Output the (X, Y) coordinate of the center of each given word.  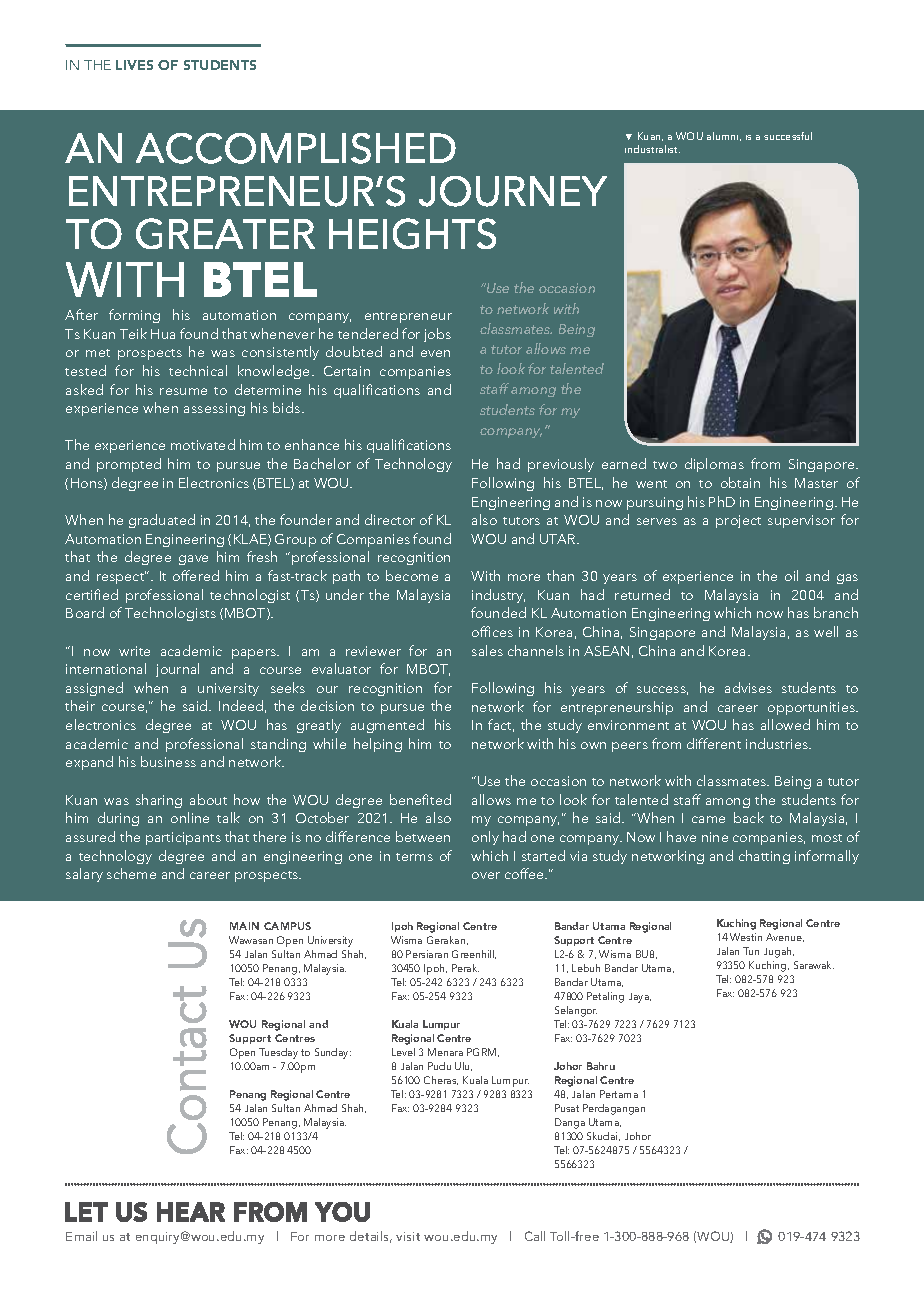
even (435, 353)
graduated (162, 521)
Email (81, 1236)
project (738, 521)
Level (403, 1052)
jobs (437, 335)
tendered (368, 333)
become (412, 575)
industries (778, 743)
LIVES (134, 65)
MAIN (244, 926)
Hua (163, 334)
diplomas (714, 465)
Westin (746, 937)
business (168, 761)
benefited (420, 799)
